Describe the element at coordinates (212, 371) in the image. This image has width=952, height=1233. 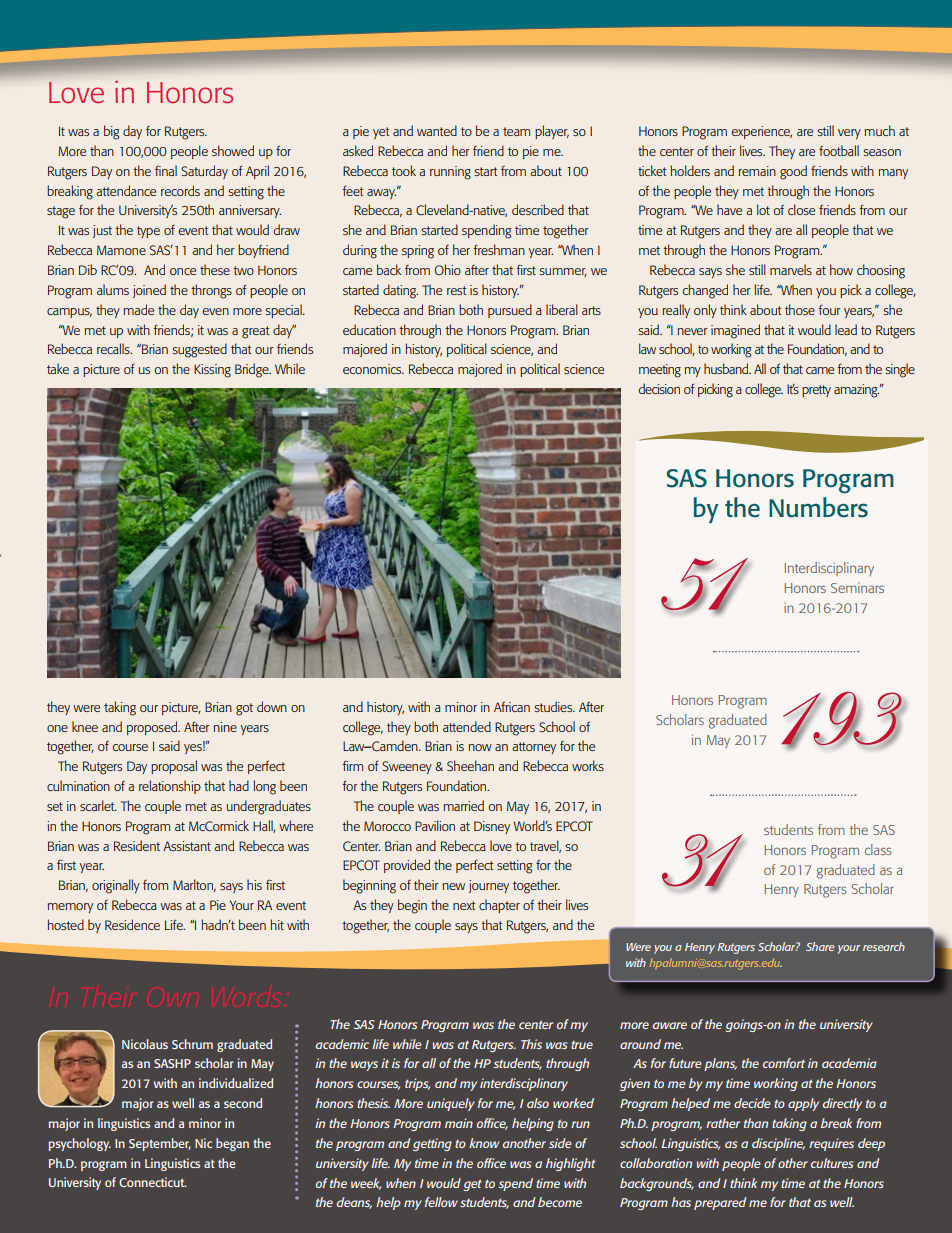
I see `Kissing` at that location.
